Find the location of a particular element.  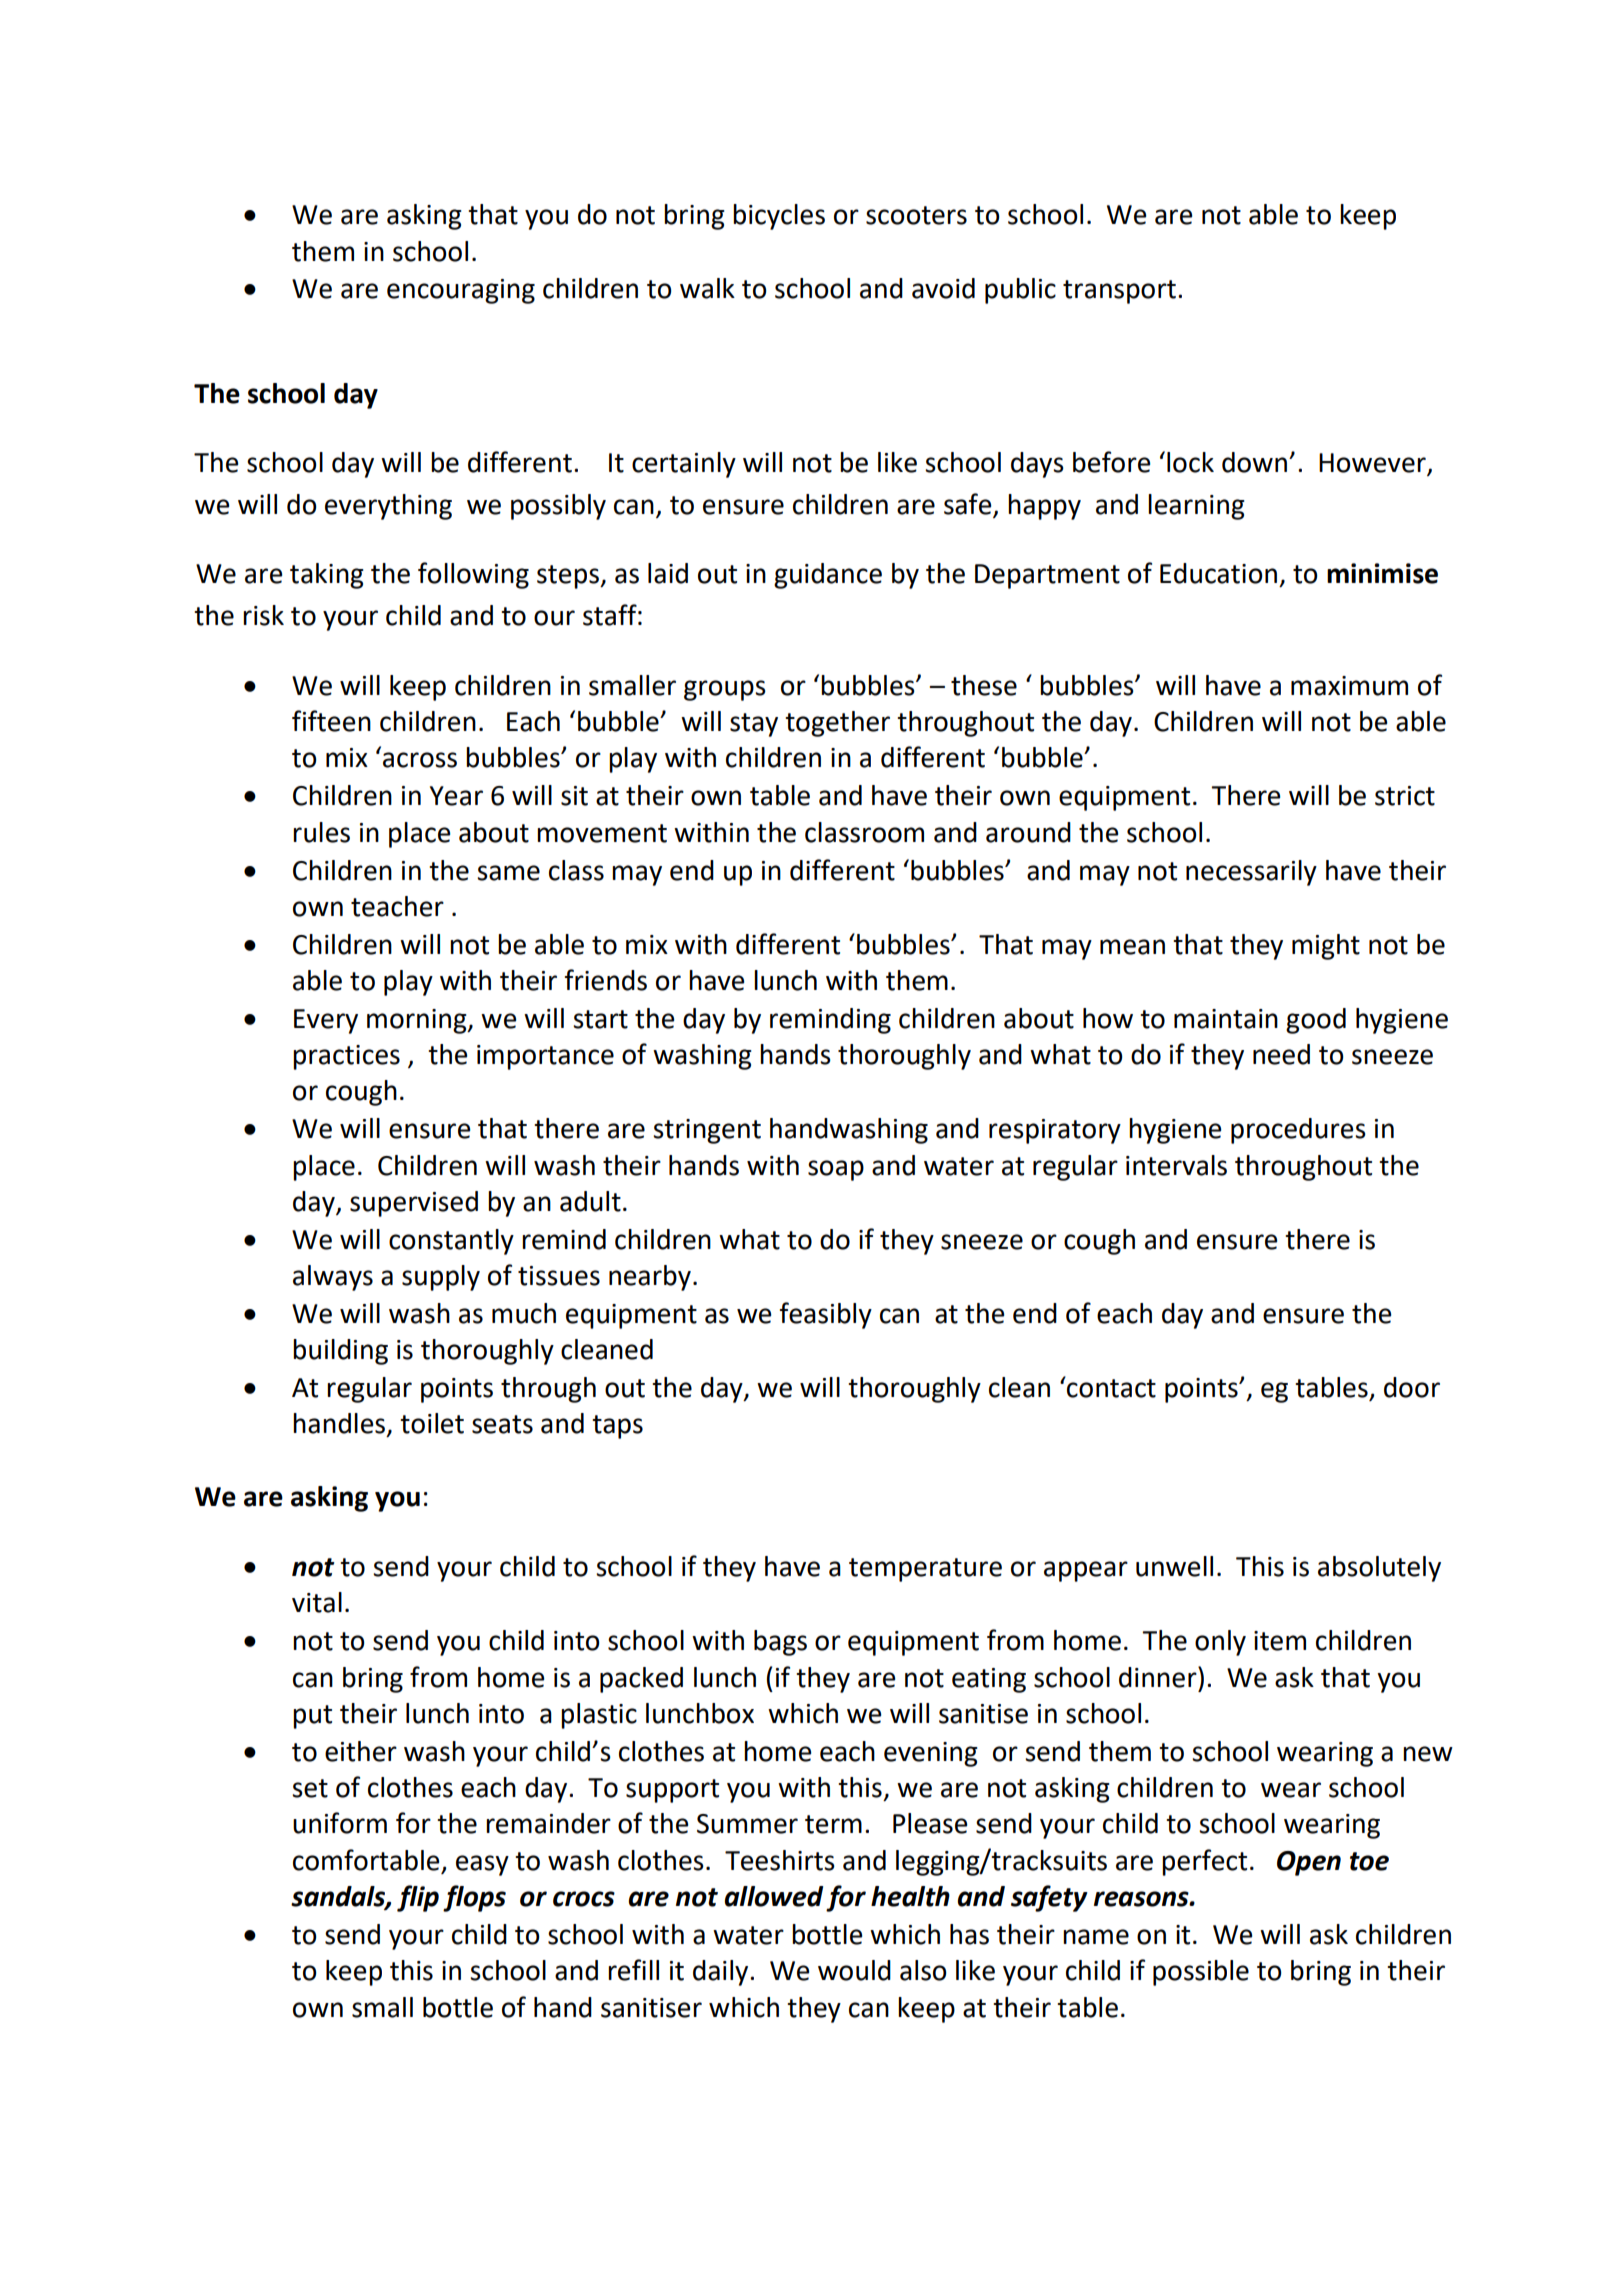

together is located at coordinates (837, 724).
